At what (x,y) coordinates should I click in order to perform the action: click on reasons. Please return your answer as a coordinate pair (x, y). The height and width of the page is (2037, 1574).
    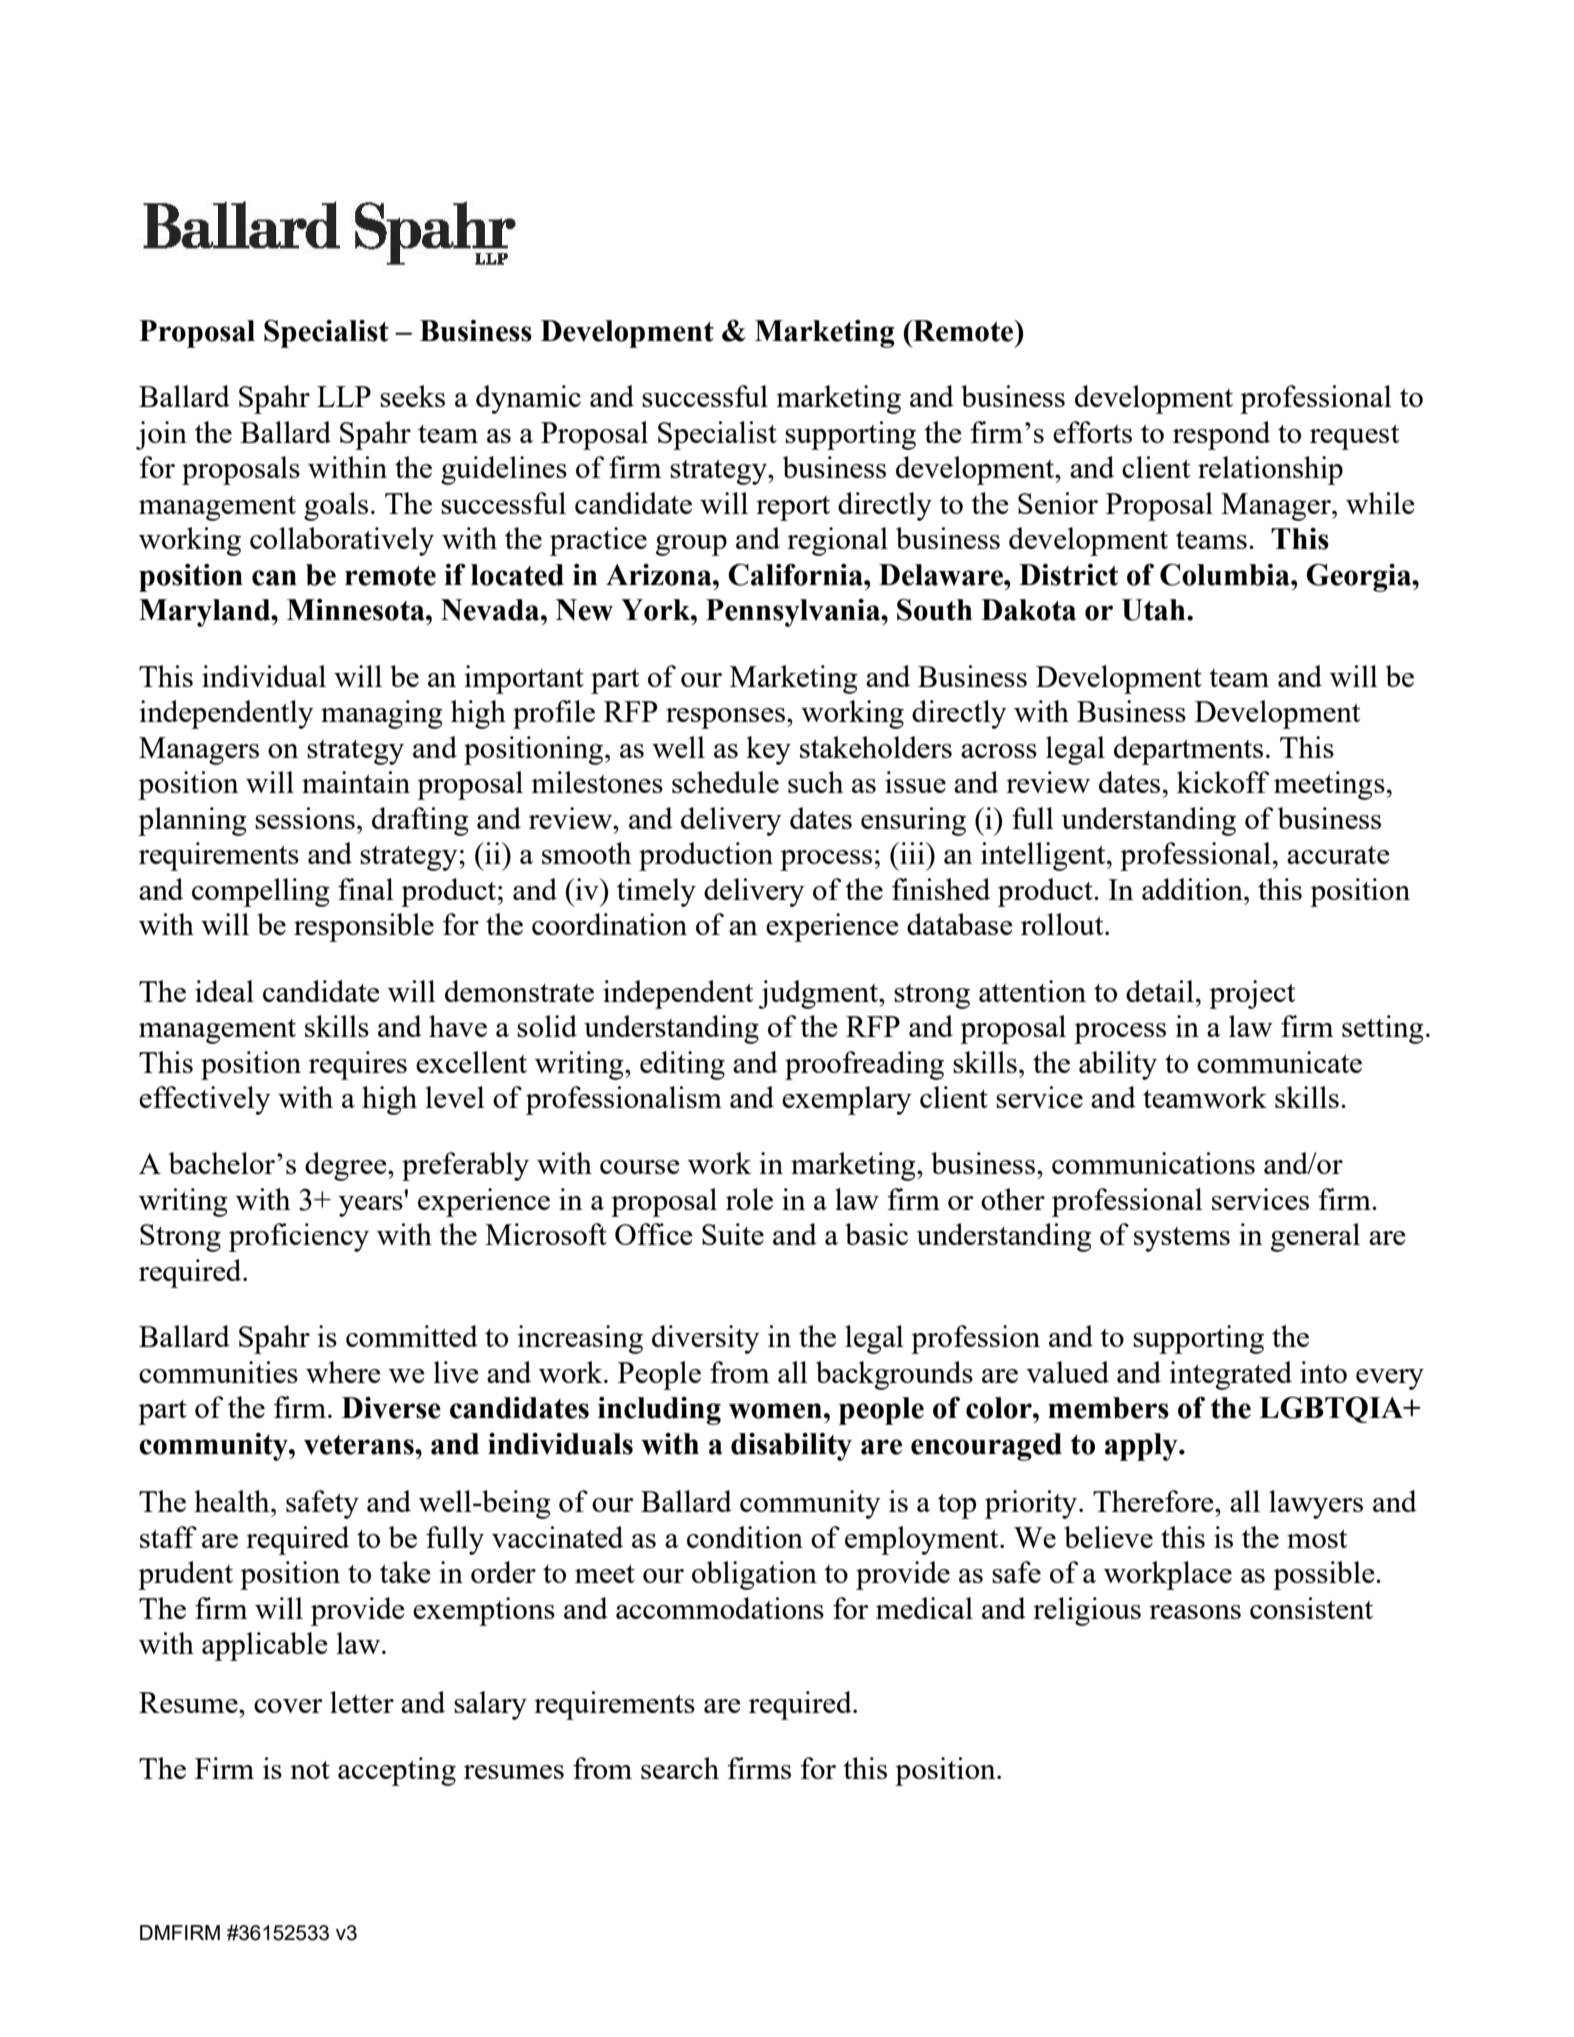
    Looking at the image, I should click on (1195, 1612).
